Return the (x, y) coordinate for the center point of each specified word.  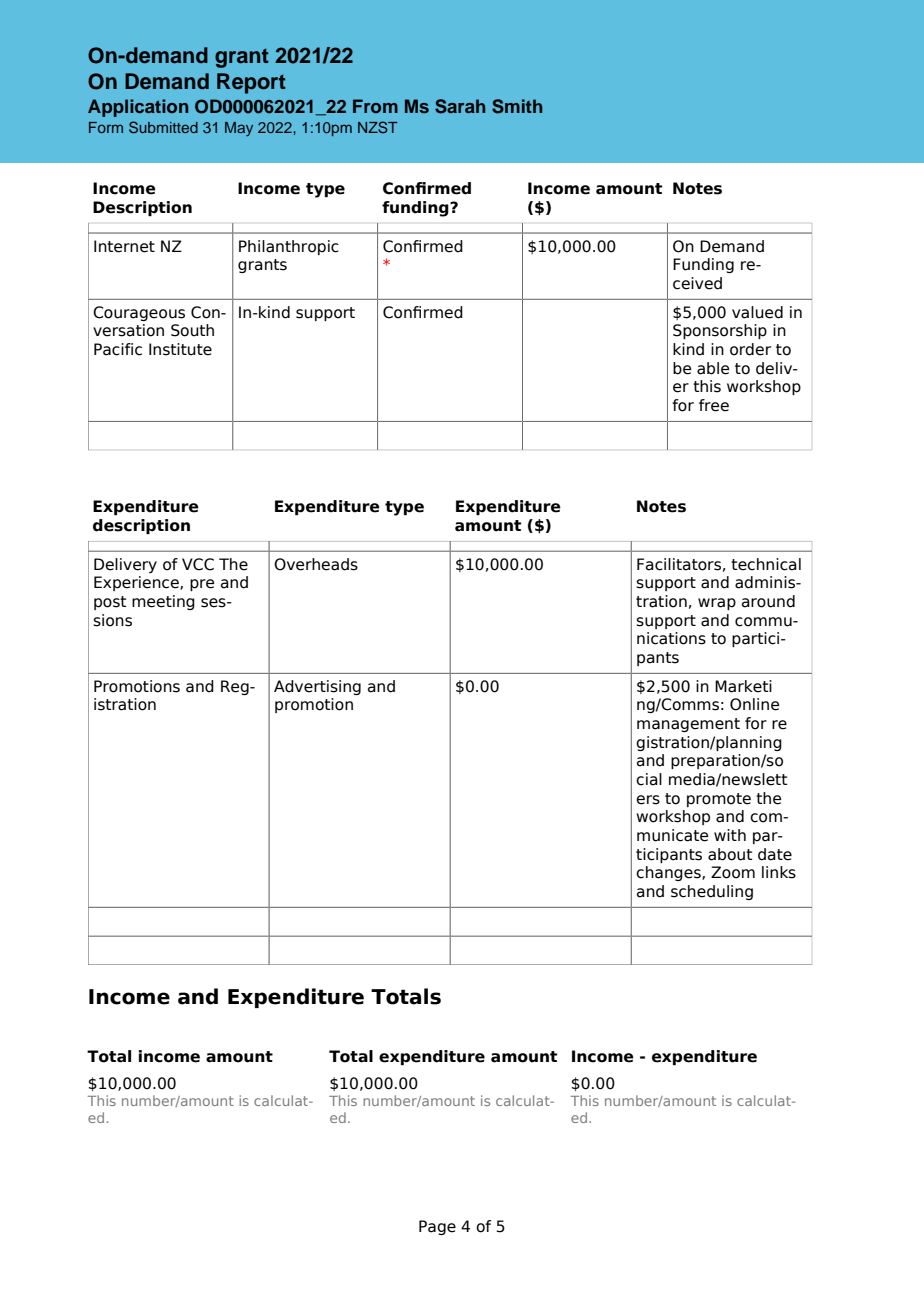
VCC (198, 564)
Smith (517, 106)
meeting (163, 602)
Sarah (460, 106)
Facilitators (679, 564)
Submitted (163, 127)
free (714, 405)
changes (669, 873)
